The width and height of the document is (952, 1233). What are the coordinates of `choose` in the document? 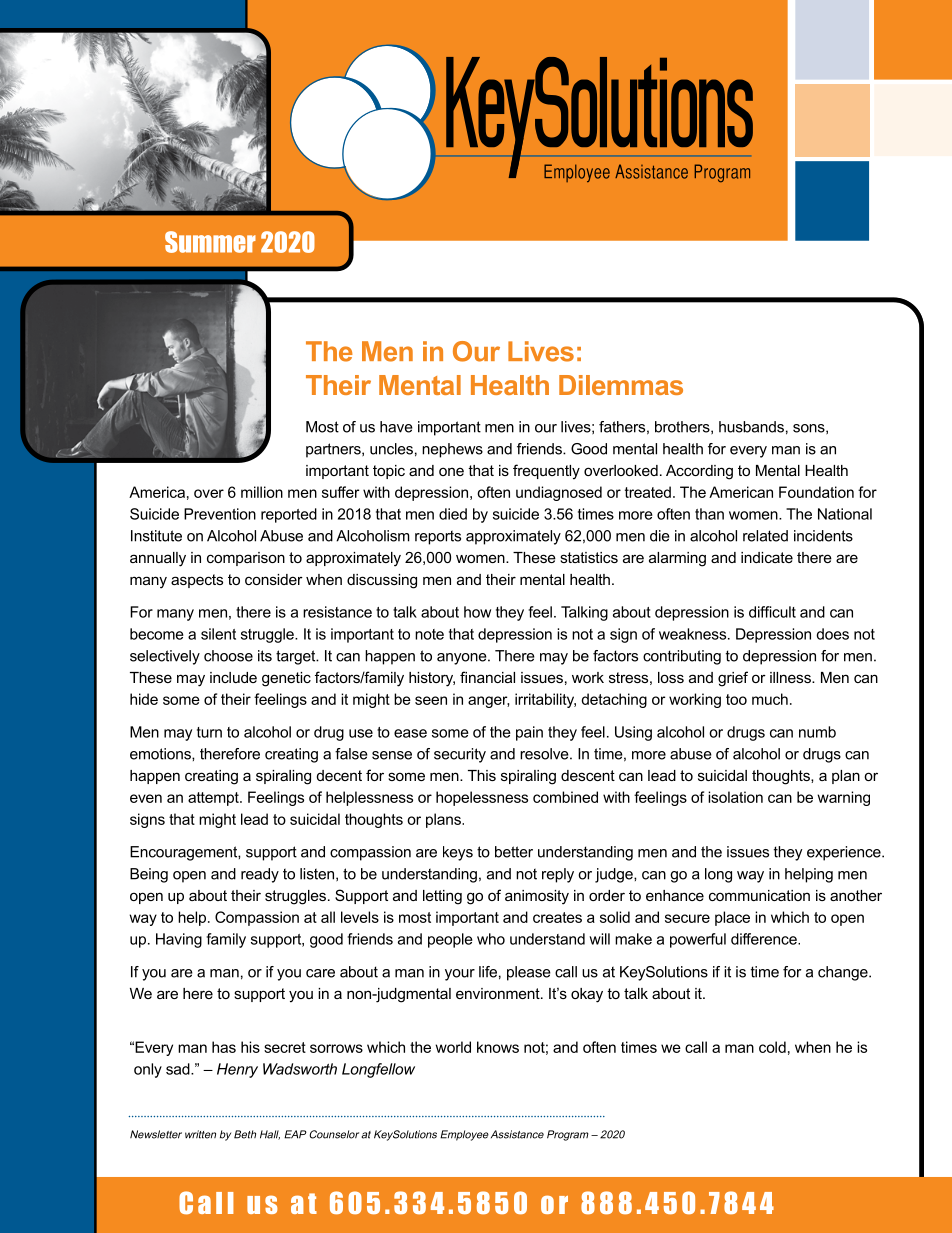 It's located at (228, 656).
